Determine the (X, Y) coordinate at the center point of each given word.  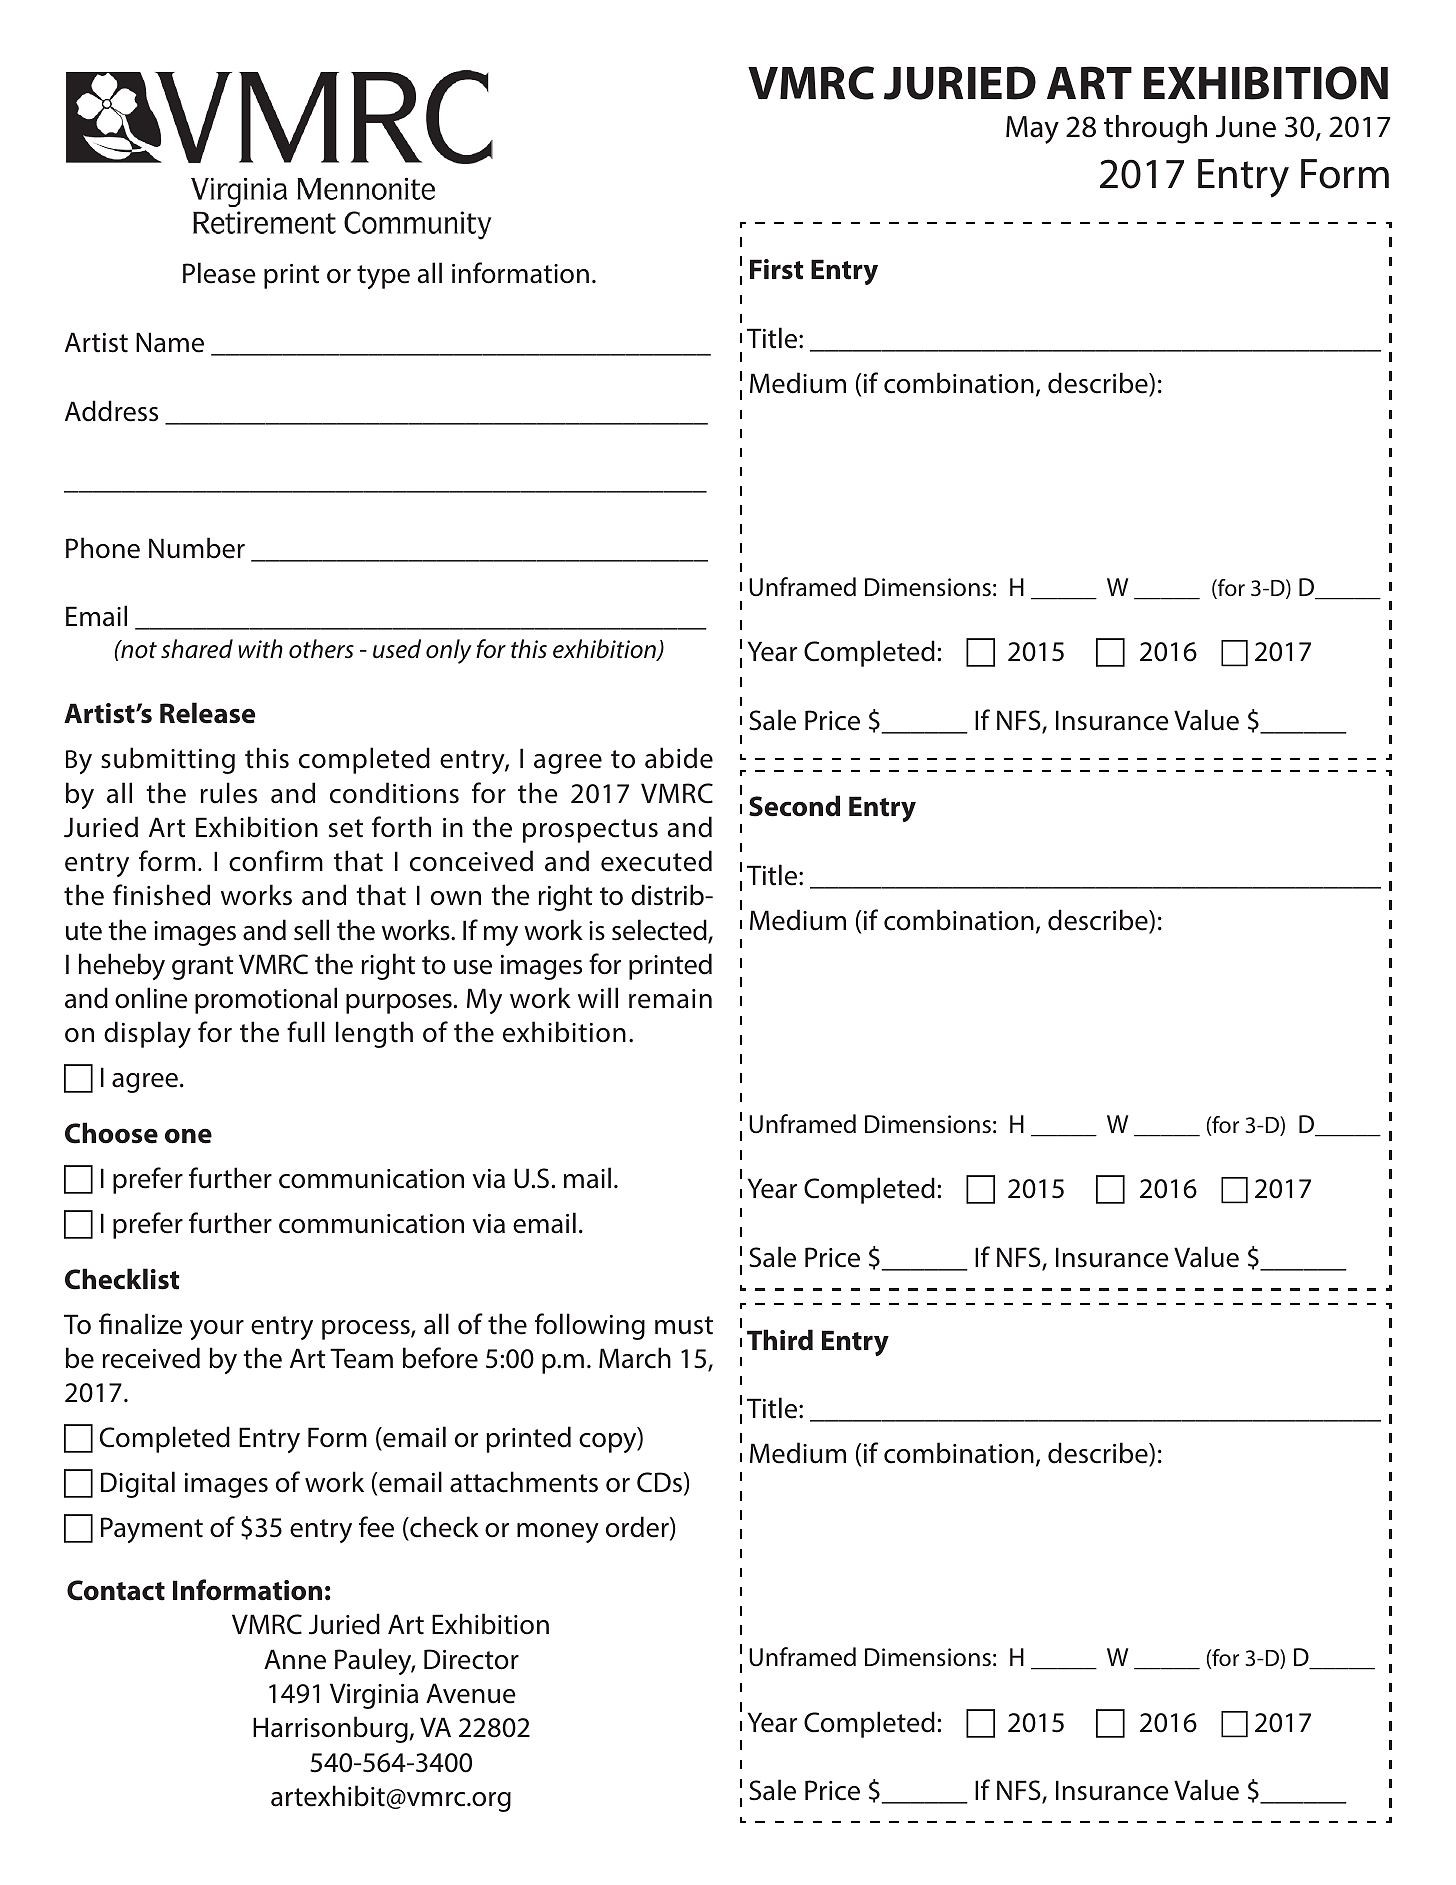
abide (679, 758)
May (1032, 130)
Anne (295, 1659)
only (449, 651)
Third (780, 1340)
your (217, 1330)
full (306, 1032)
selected (660, 931)
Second (794, 806)
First (776, 269)
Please (219, 273)
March (635, 1358)
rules (228, 793)
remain (670, 999)
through (1155, 129)
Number (197, 548)
